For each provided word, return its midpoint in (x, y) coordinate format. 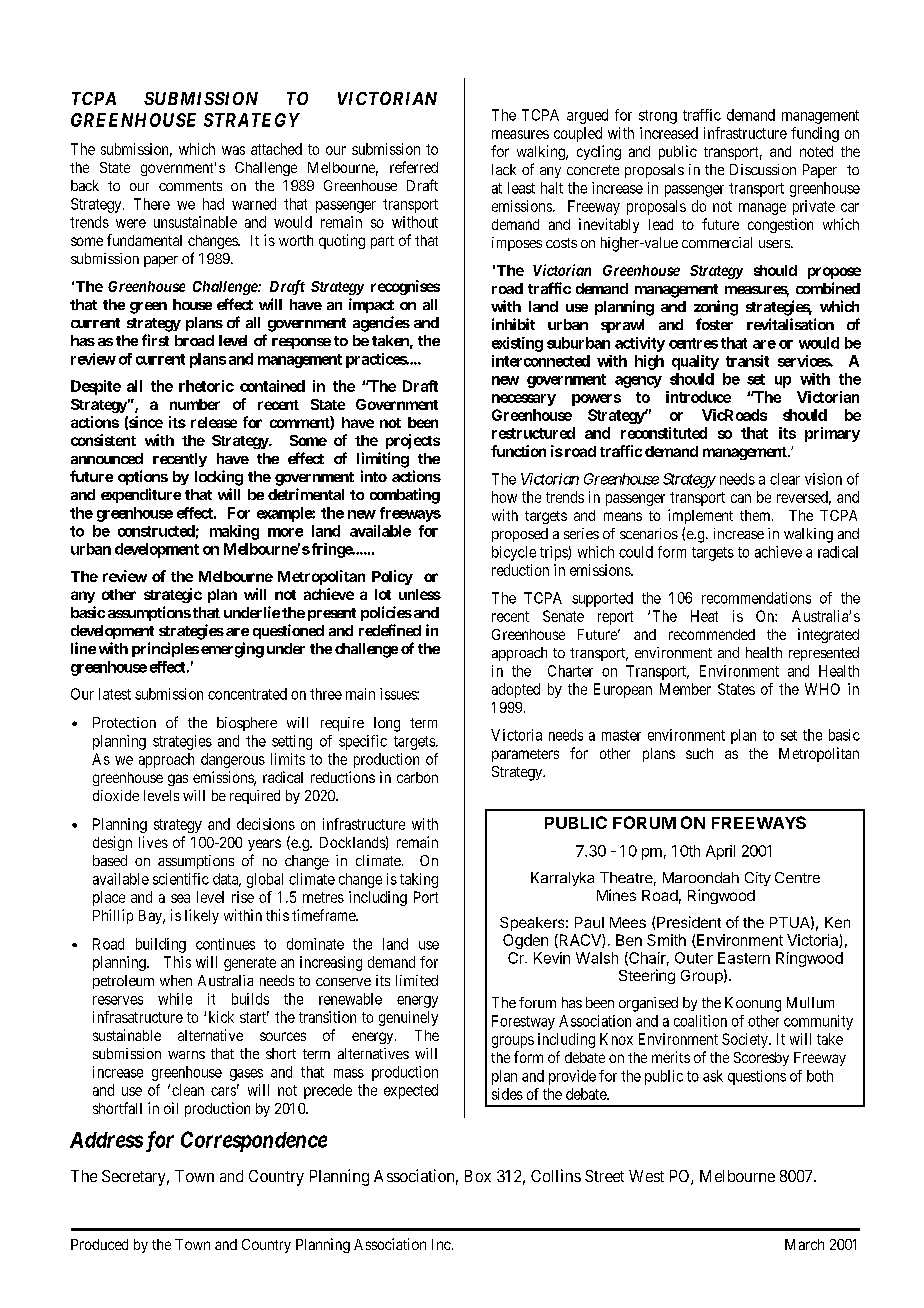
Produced (99, 1244)
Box (478, 1176)
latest (115, 694)
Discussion (763, 169)
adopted (516, 690)
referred (414, 167)
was (233, 150)
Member (685, 689)
